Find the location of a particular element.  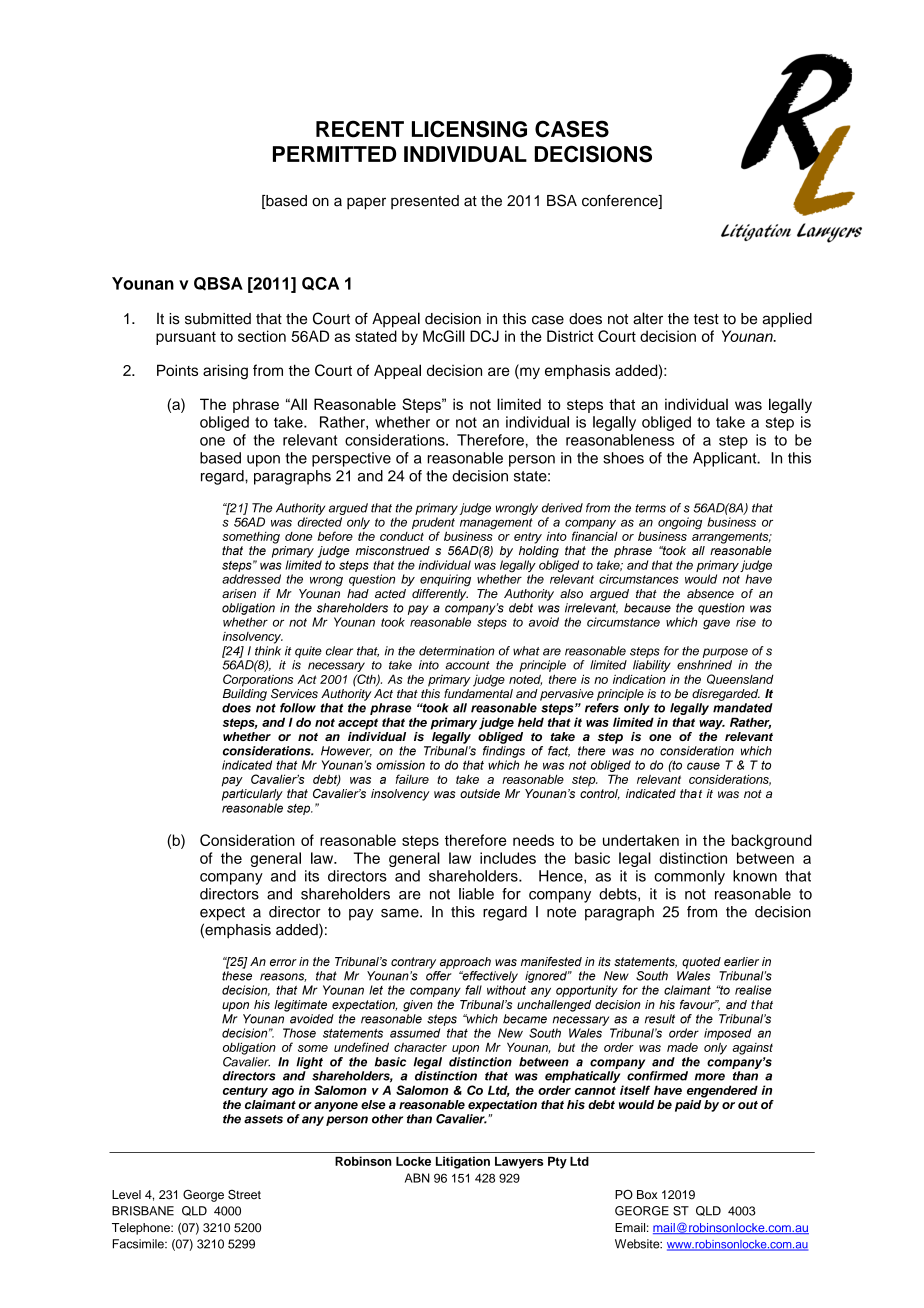

prudent is located at coordinates (433, 524).
